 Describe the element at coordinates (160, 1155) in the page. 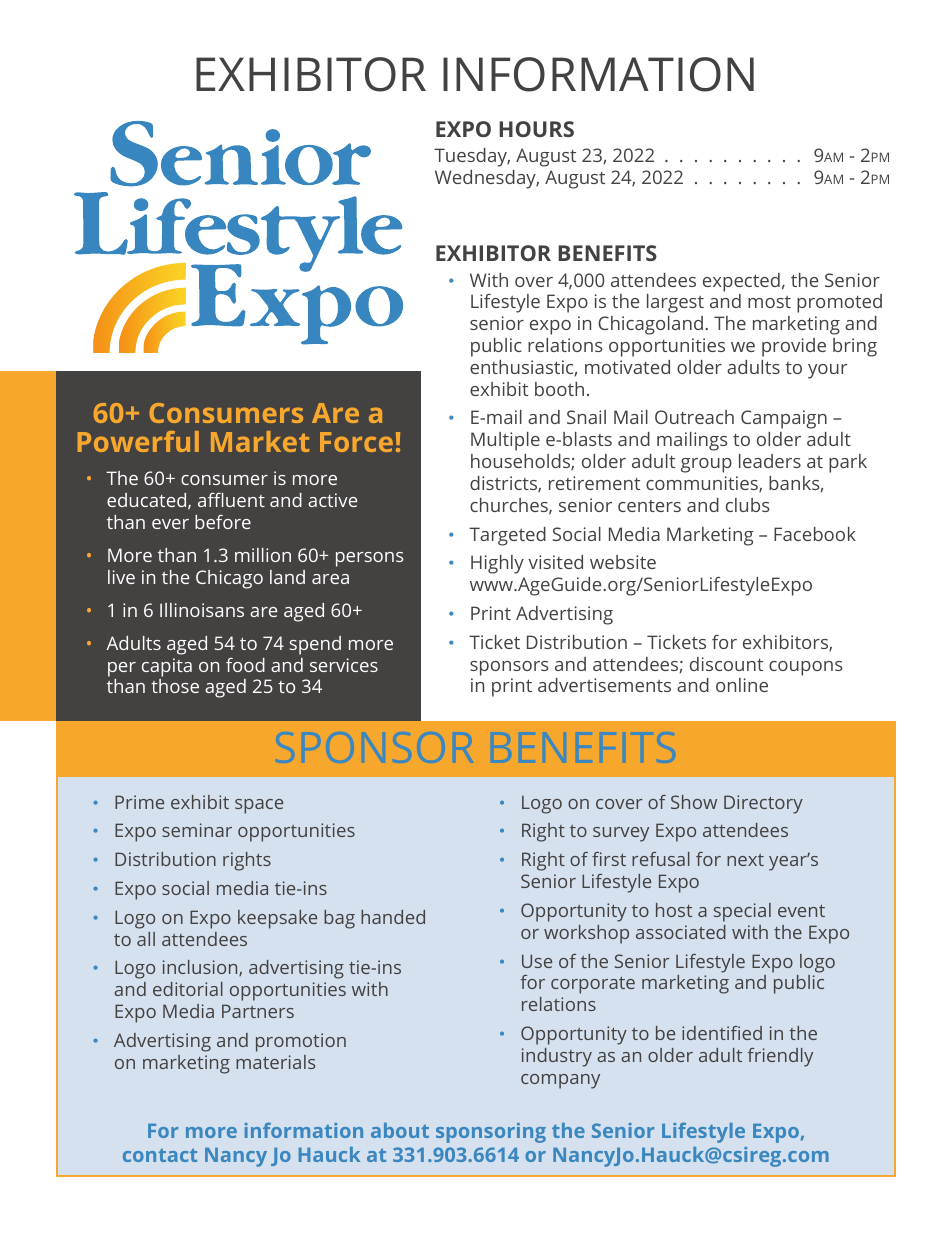

I see `contact` at that location.
